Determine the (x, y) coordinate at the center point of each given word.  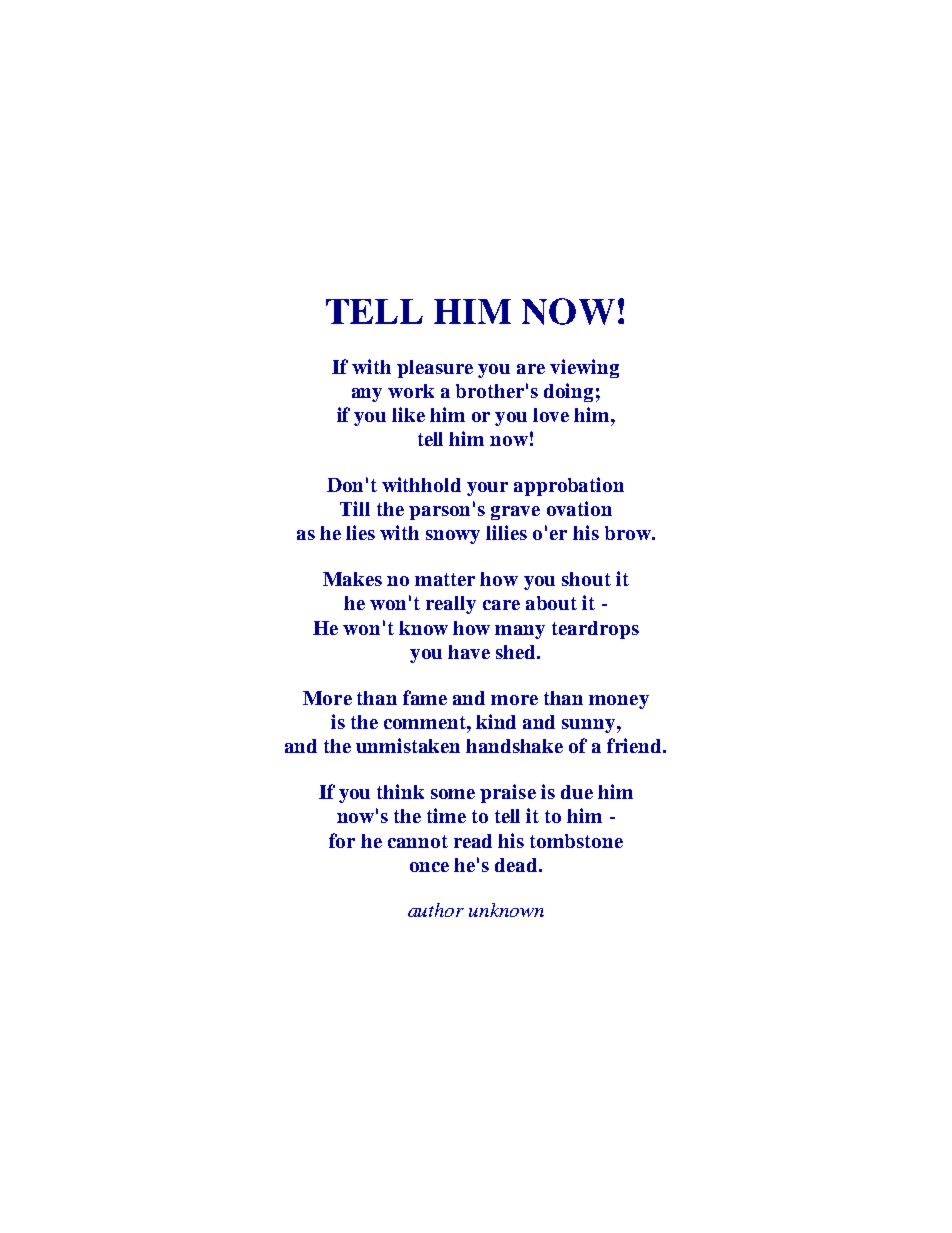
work (411, 391)
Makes (352, 579)
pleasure (435, 369)
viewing (584, 368)
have (469, 652)
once (429, 867)
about (551, 603)
